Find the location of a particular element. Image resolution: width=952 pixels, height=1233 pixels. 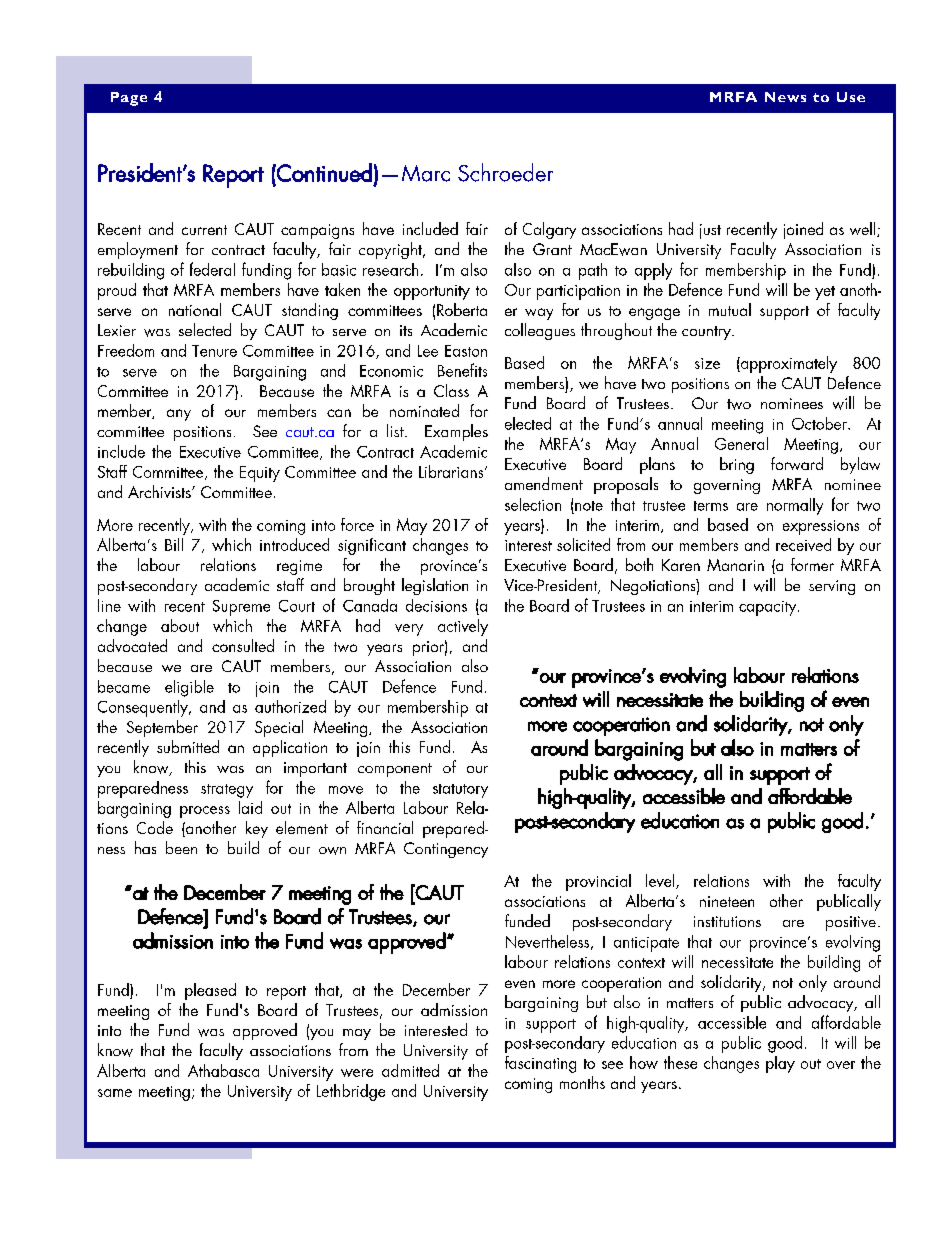

same is located at coordinates (115, 1093).
